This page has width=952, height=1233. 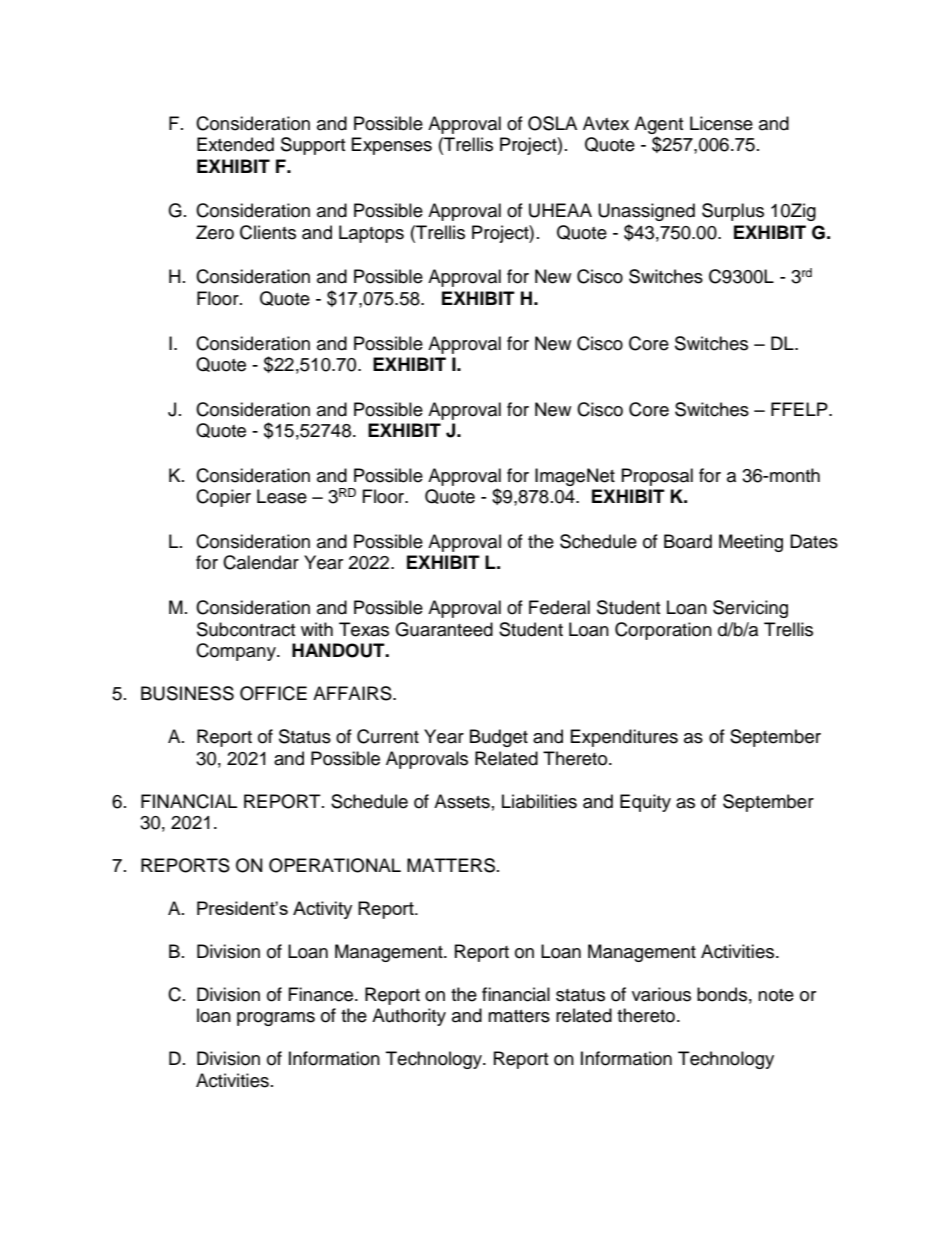 What do you see at coordinates (235, 144) in the page?
I see `Extended` at bounding box center [235, 144].
